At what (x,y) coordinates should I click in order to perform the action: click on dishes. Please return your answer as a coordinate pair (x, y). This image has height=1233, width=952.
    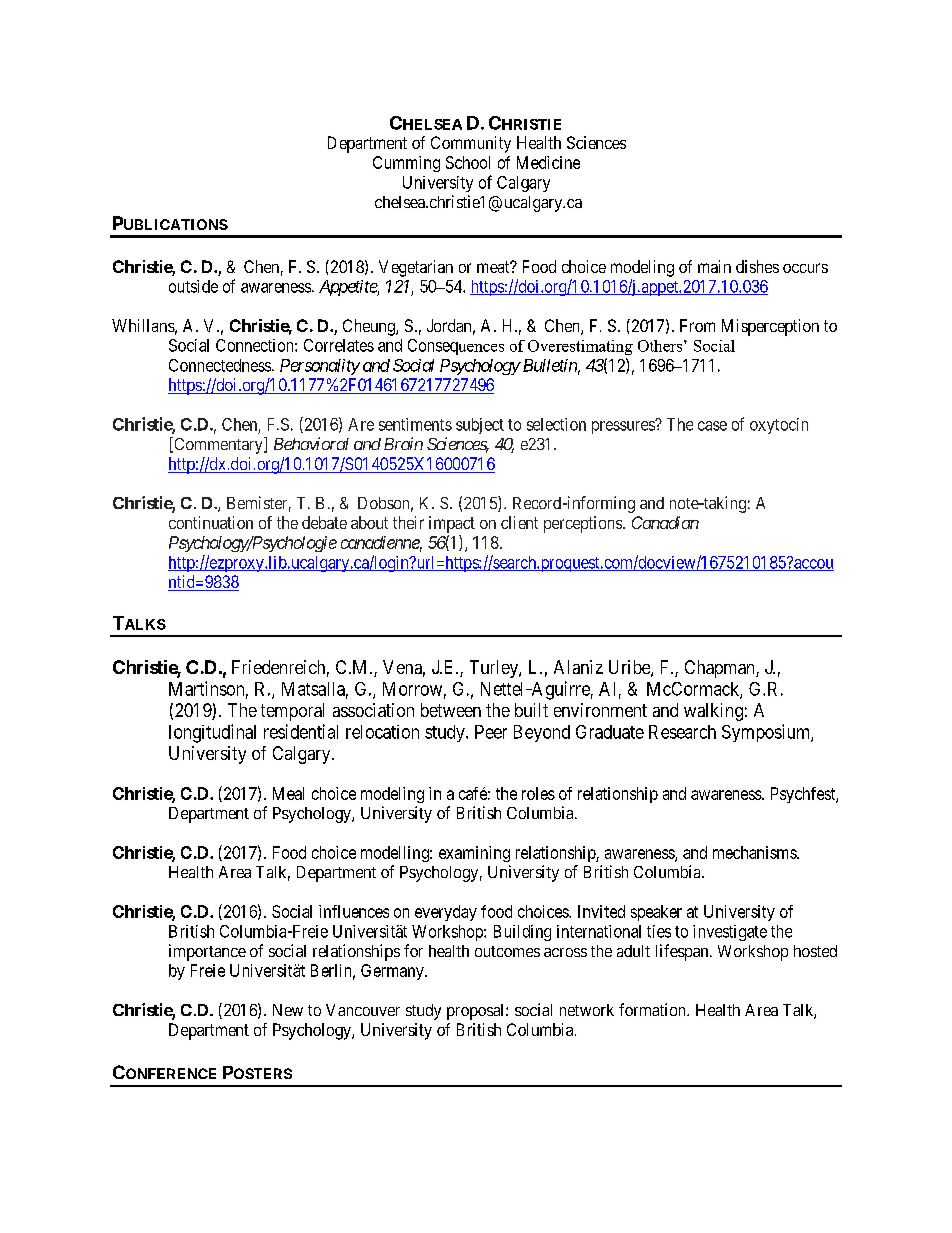
    Looking at the image, I should click on (757, 266).
